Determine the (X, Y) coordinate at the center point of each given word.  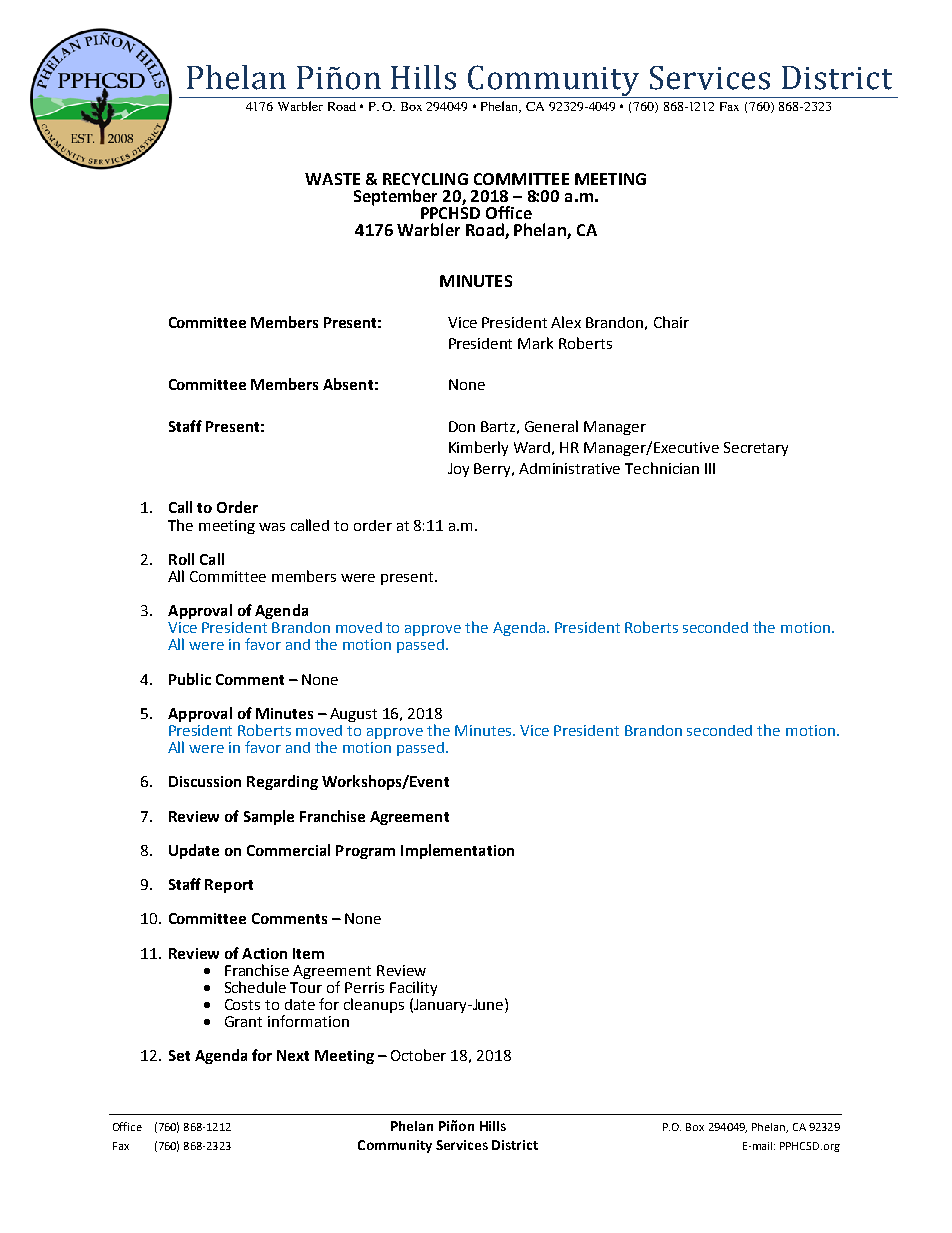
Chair (671, 322)
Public (190, 679)
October (418, 1055)
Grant (243, 1021)
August (353, 715)
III (710, 468)
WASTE (332, 179)
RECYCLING (425, 179)
